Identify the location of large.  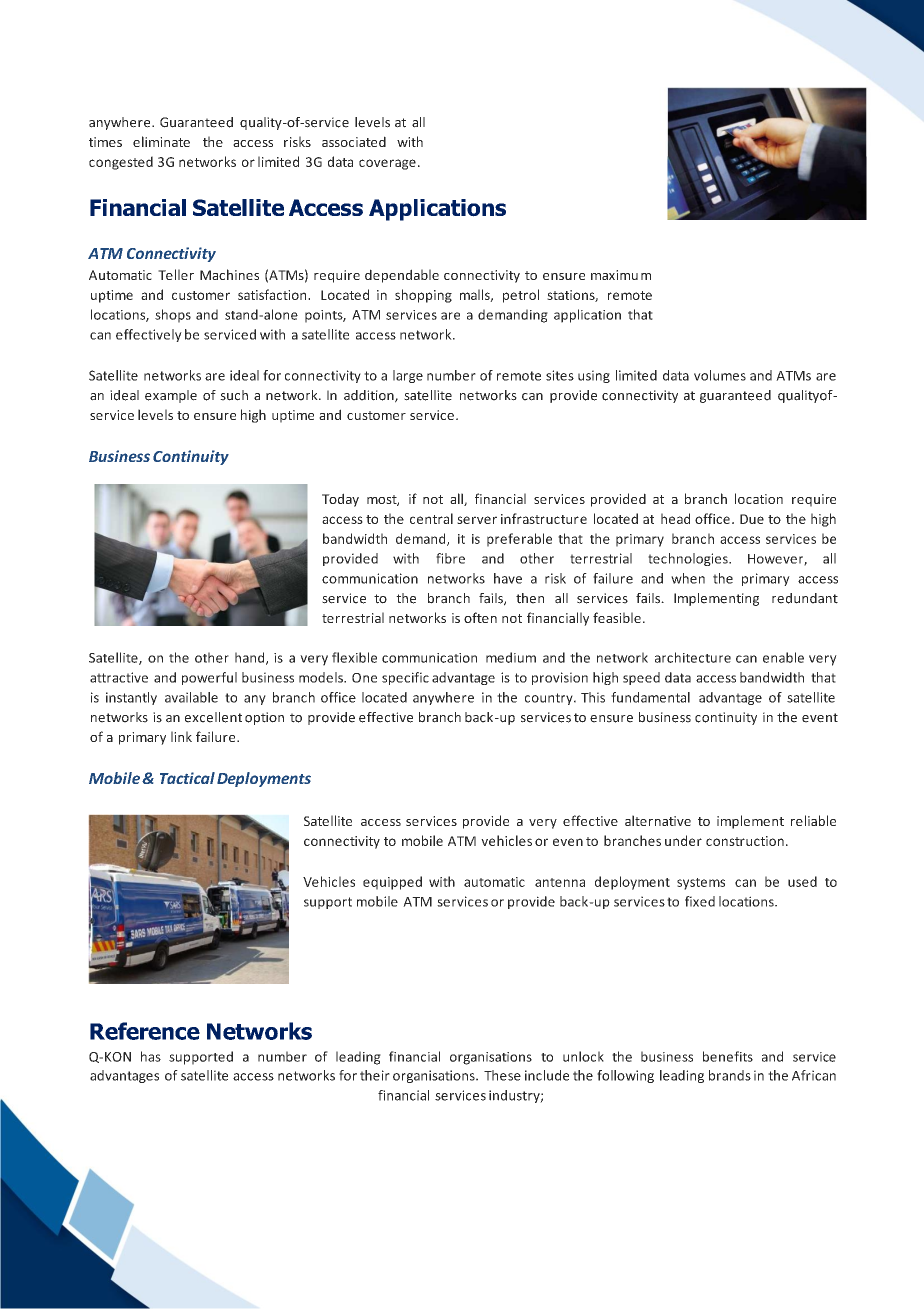
(408, 376).
